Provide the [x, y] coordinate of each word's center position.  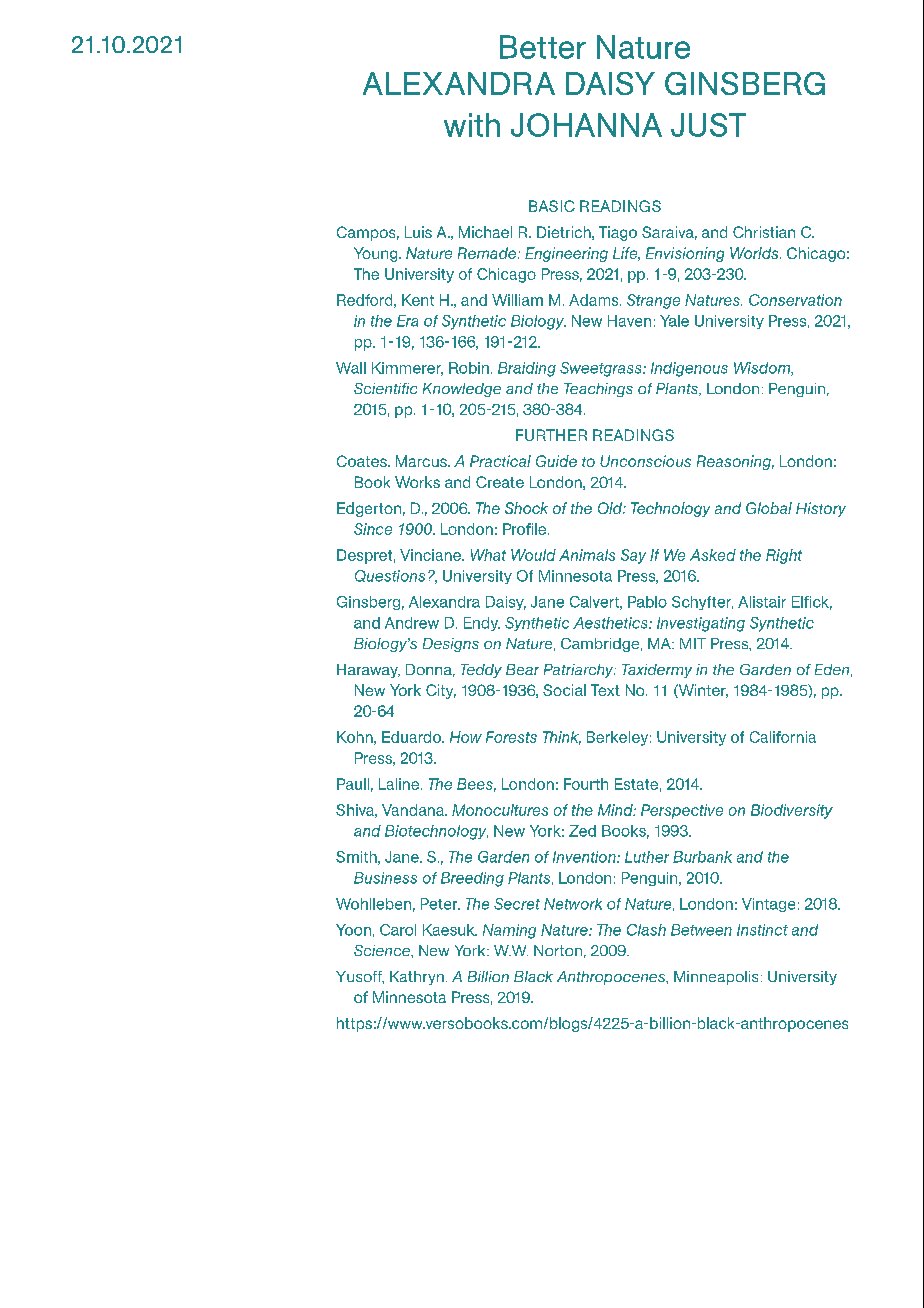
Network [573, 904]
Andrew [412, 623]
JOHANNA [586, 125]
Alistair [762, 602]
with [472, 125]
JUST [708, 125]
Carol [398, 930]
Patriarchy [580, 671]
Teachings [598, 390]
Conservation [795, 300]
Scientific [385, 388]
